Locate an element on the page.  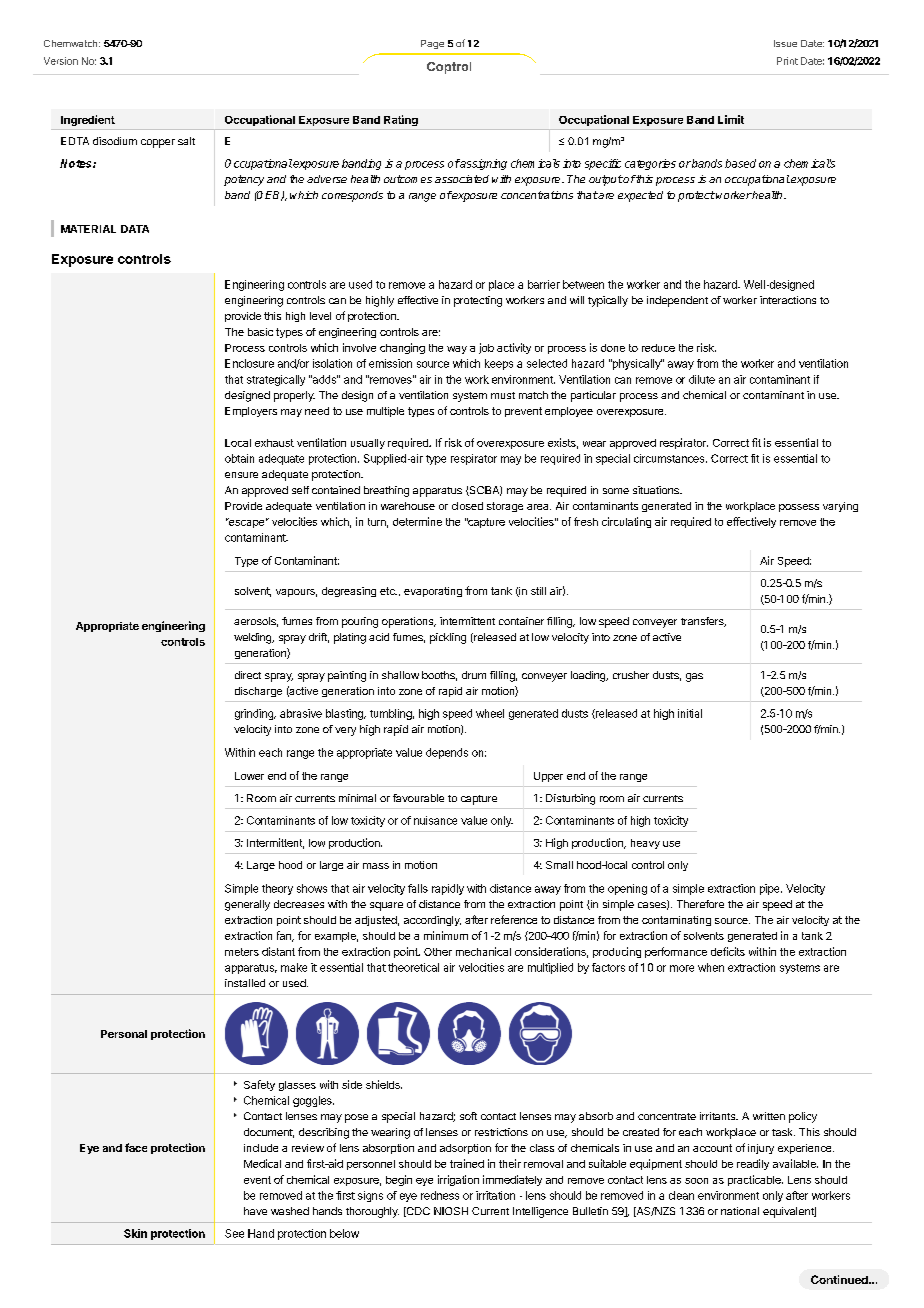
Skin is located at coordinates (135, 1233).
